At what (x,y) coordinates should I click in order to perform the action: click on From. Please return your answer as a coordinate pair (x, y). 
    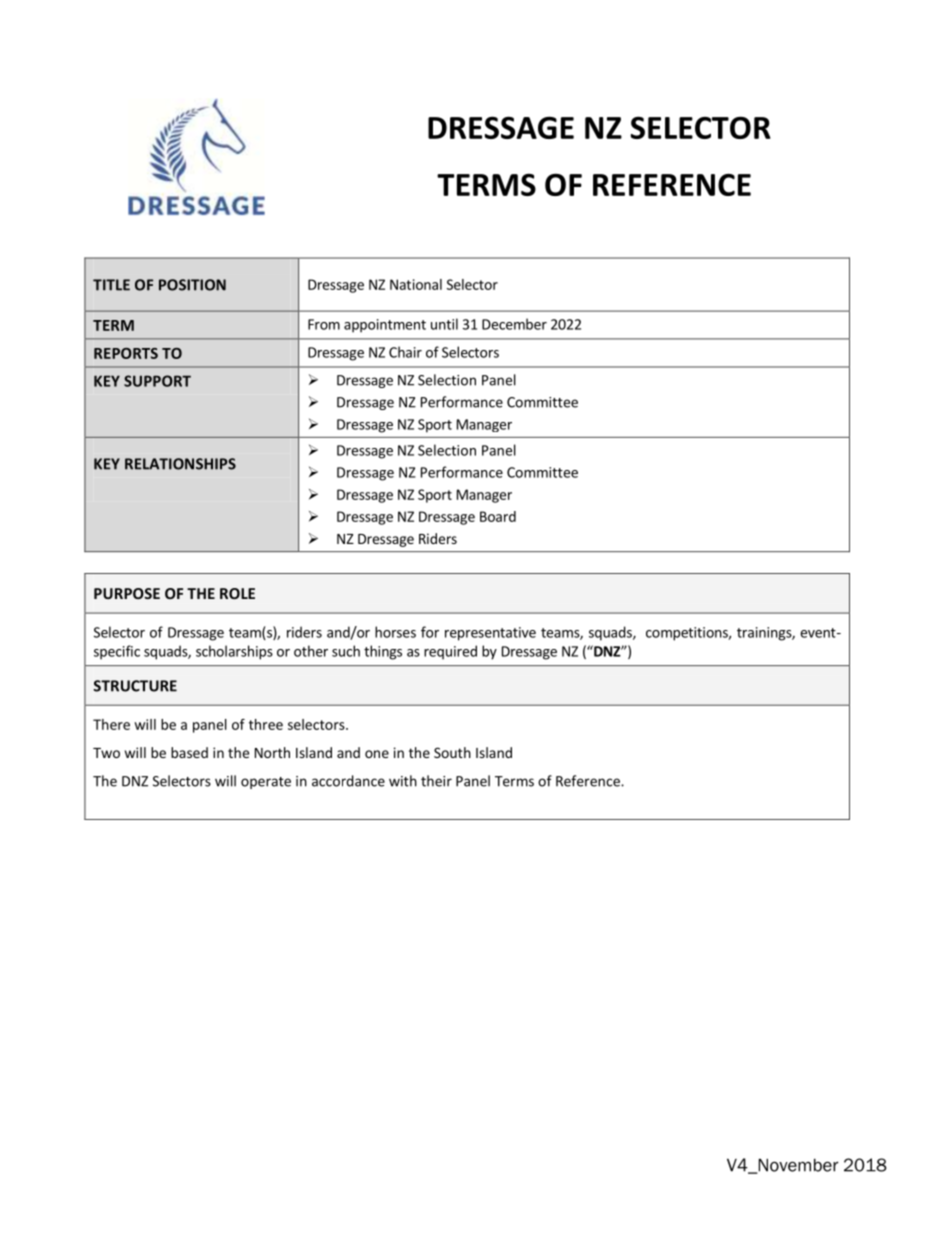
    Looking at the image, I should click on (324, 324).
